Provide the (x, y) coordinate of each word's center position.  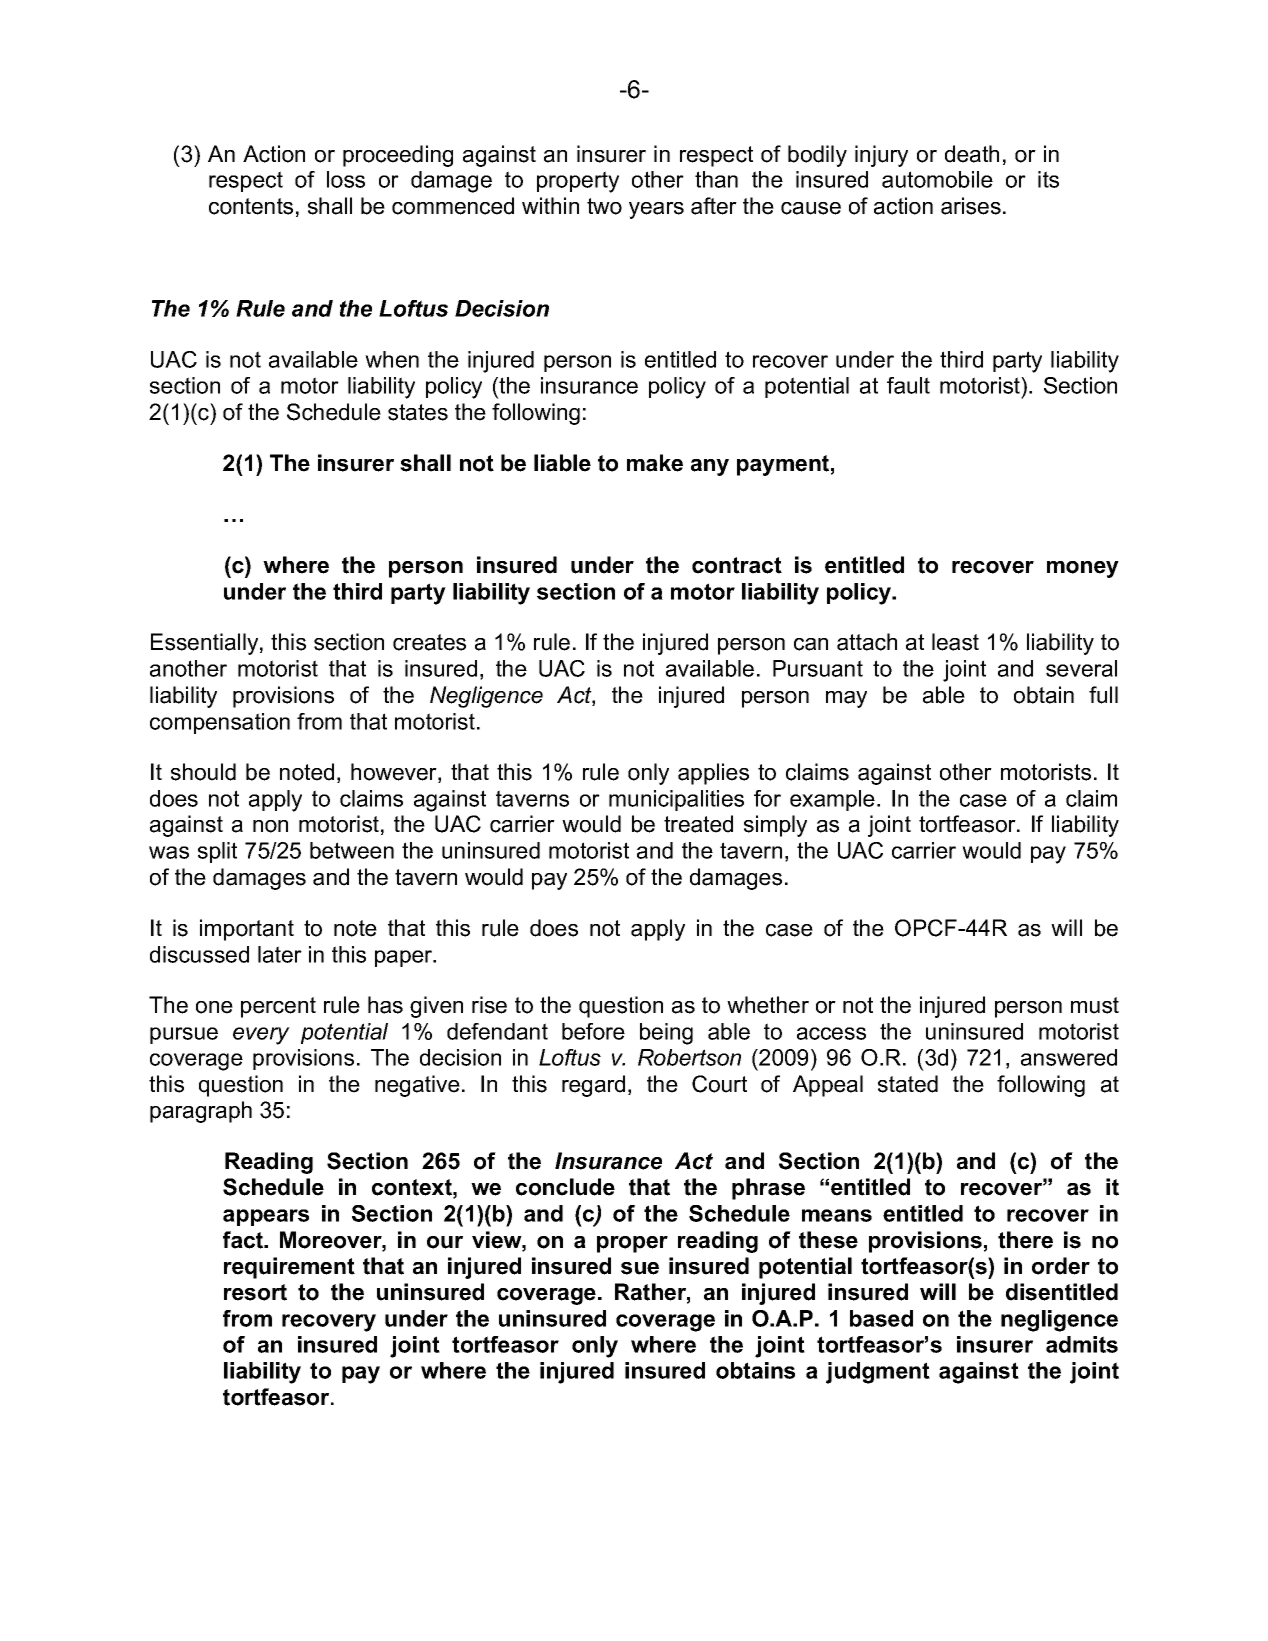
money (1083, 569)
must (1095, 1005)
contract (737, 565)
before (593, 1031)
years (656, 210)
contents (251, 206)
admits (1082, 1344)
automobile (937, 179)
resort (255, 1292)
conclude (565, 1187)
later (280, 954)
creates (429, 642)
